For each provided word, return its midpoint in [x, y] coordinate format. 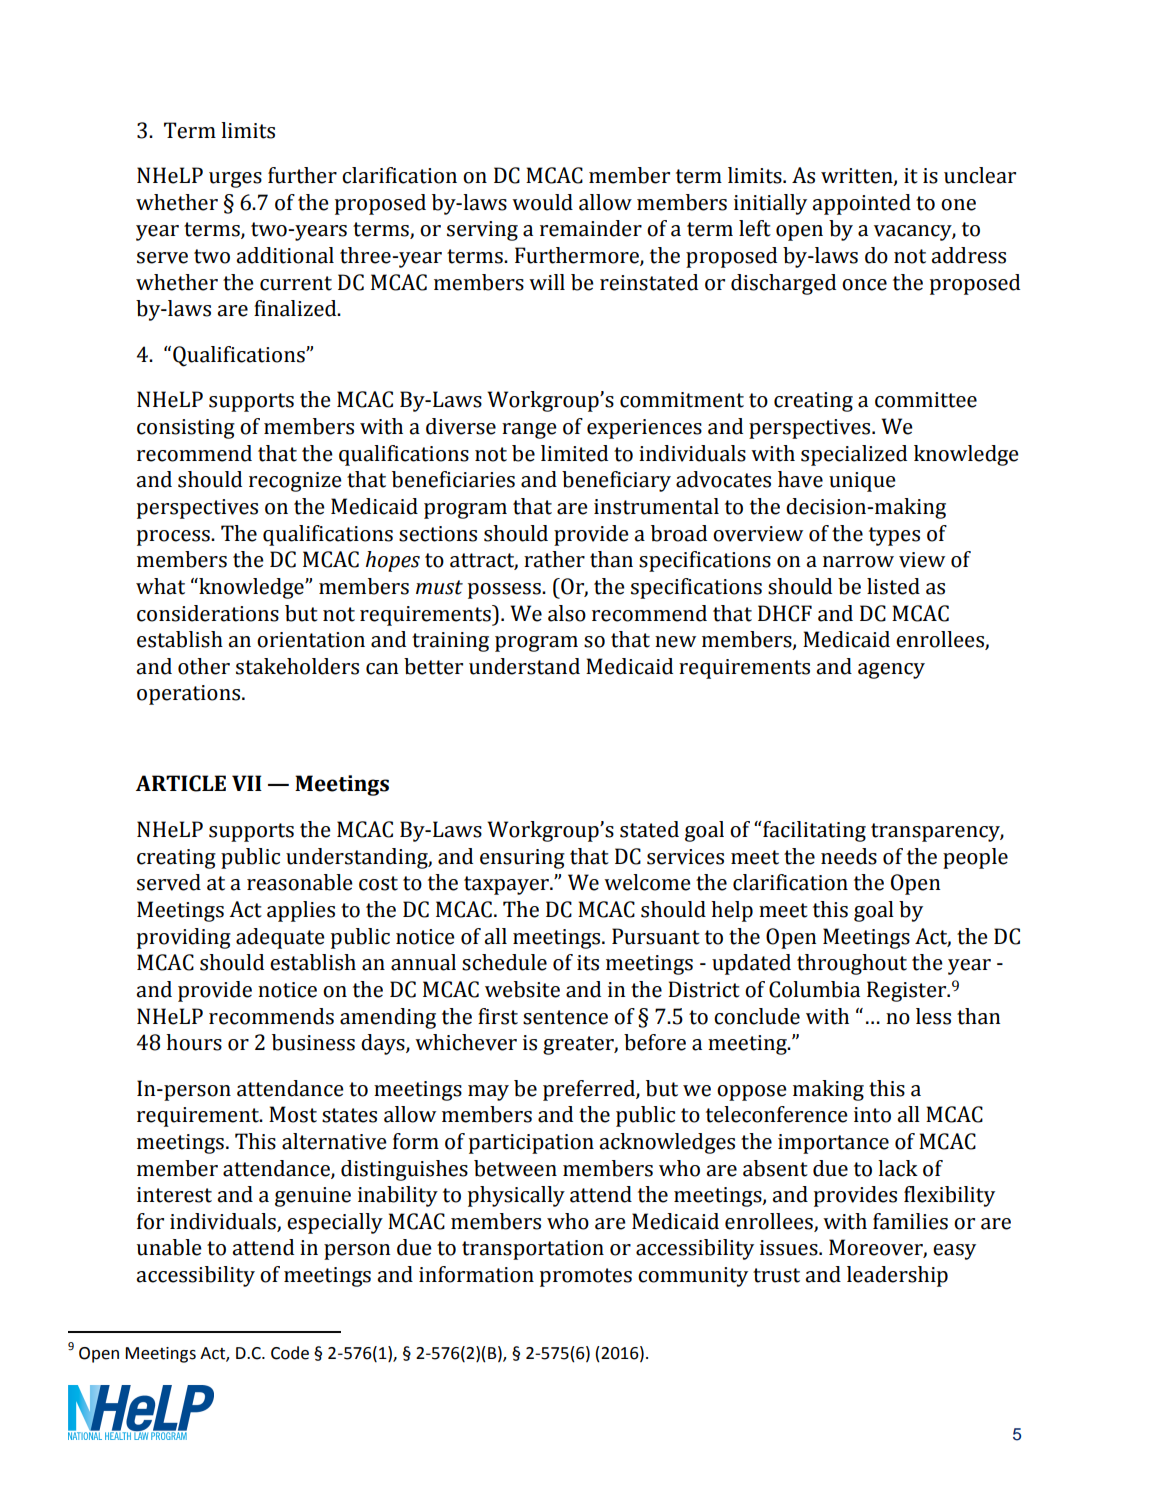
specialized [854, 455]
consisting [186, 429]
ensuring [522, 859]
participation [531, 1144]
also [567, 613]
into [872, 1115]
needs [849, 856]
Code [290, 1353]
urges [235, 180]
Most [293, 1114]
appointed [861, 204]
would [542, 202]
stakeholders [297, 666]
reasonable [300, 882]
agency [891, 671]
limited [574, 453]
